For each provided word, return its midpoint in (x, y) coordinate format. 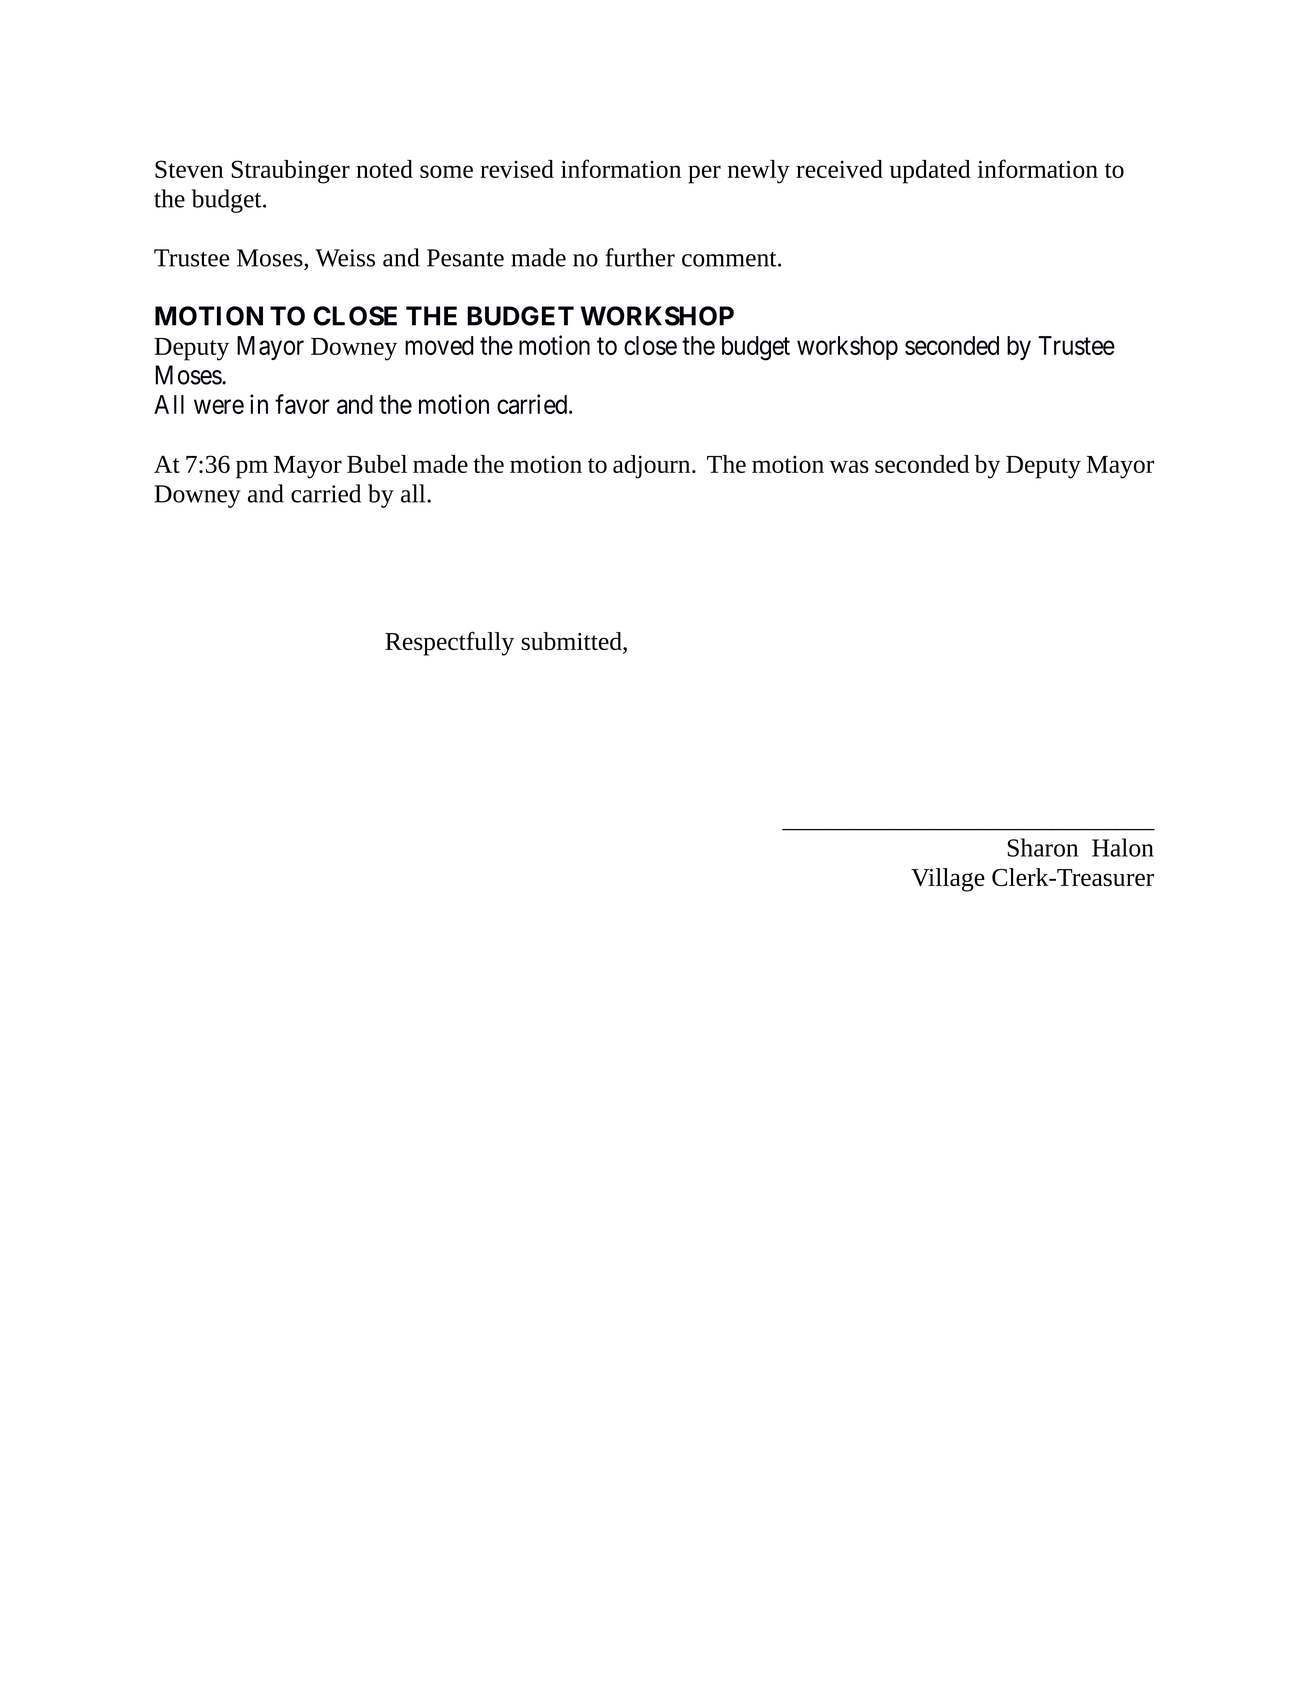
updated (930, 172)
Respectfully (449, 643)
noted (384, 169)
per (704, 174)
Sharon (1042, 847)
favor (302, 404)
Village (948, 880)
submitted (572, 642)
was (849, 466)
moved (439, 345)
